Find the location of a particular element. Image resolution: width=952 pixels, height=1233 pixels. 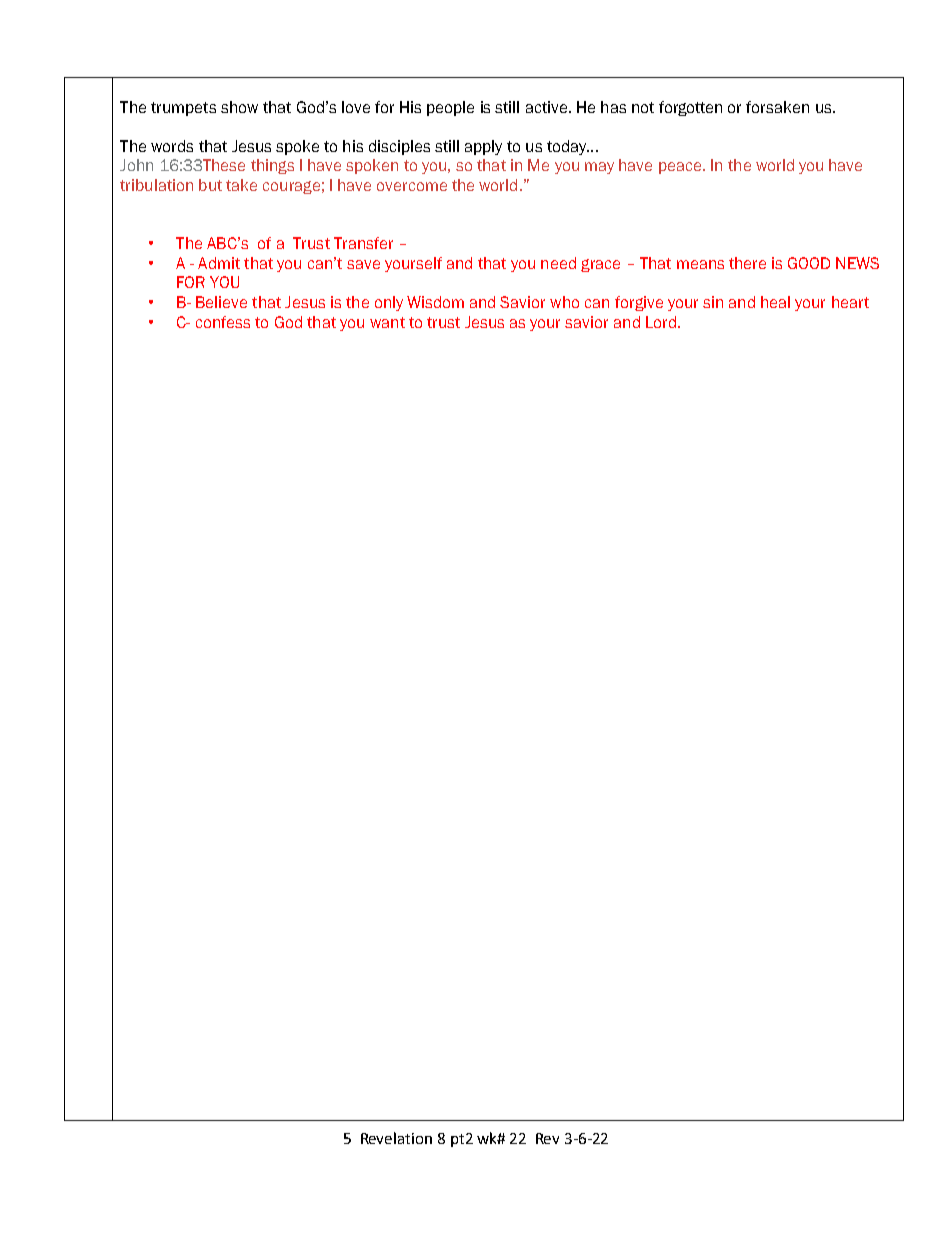

sin is located at coordinates (713, 302).
